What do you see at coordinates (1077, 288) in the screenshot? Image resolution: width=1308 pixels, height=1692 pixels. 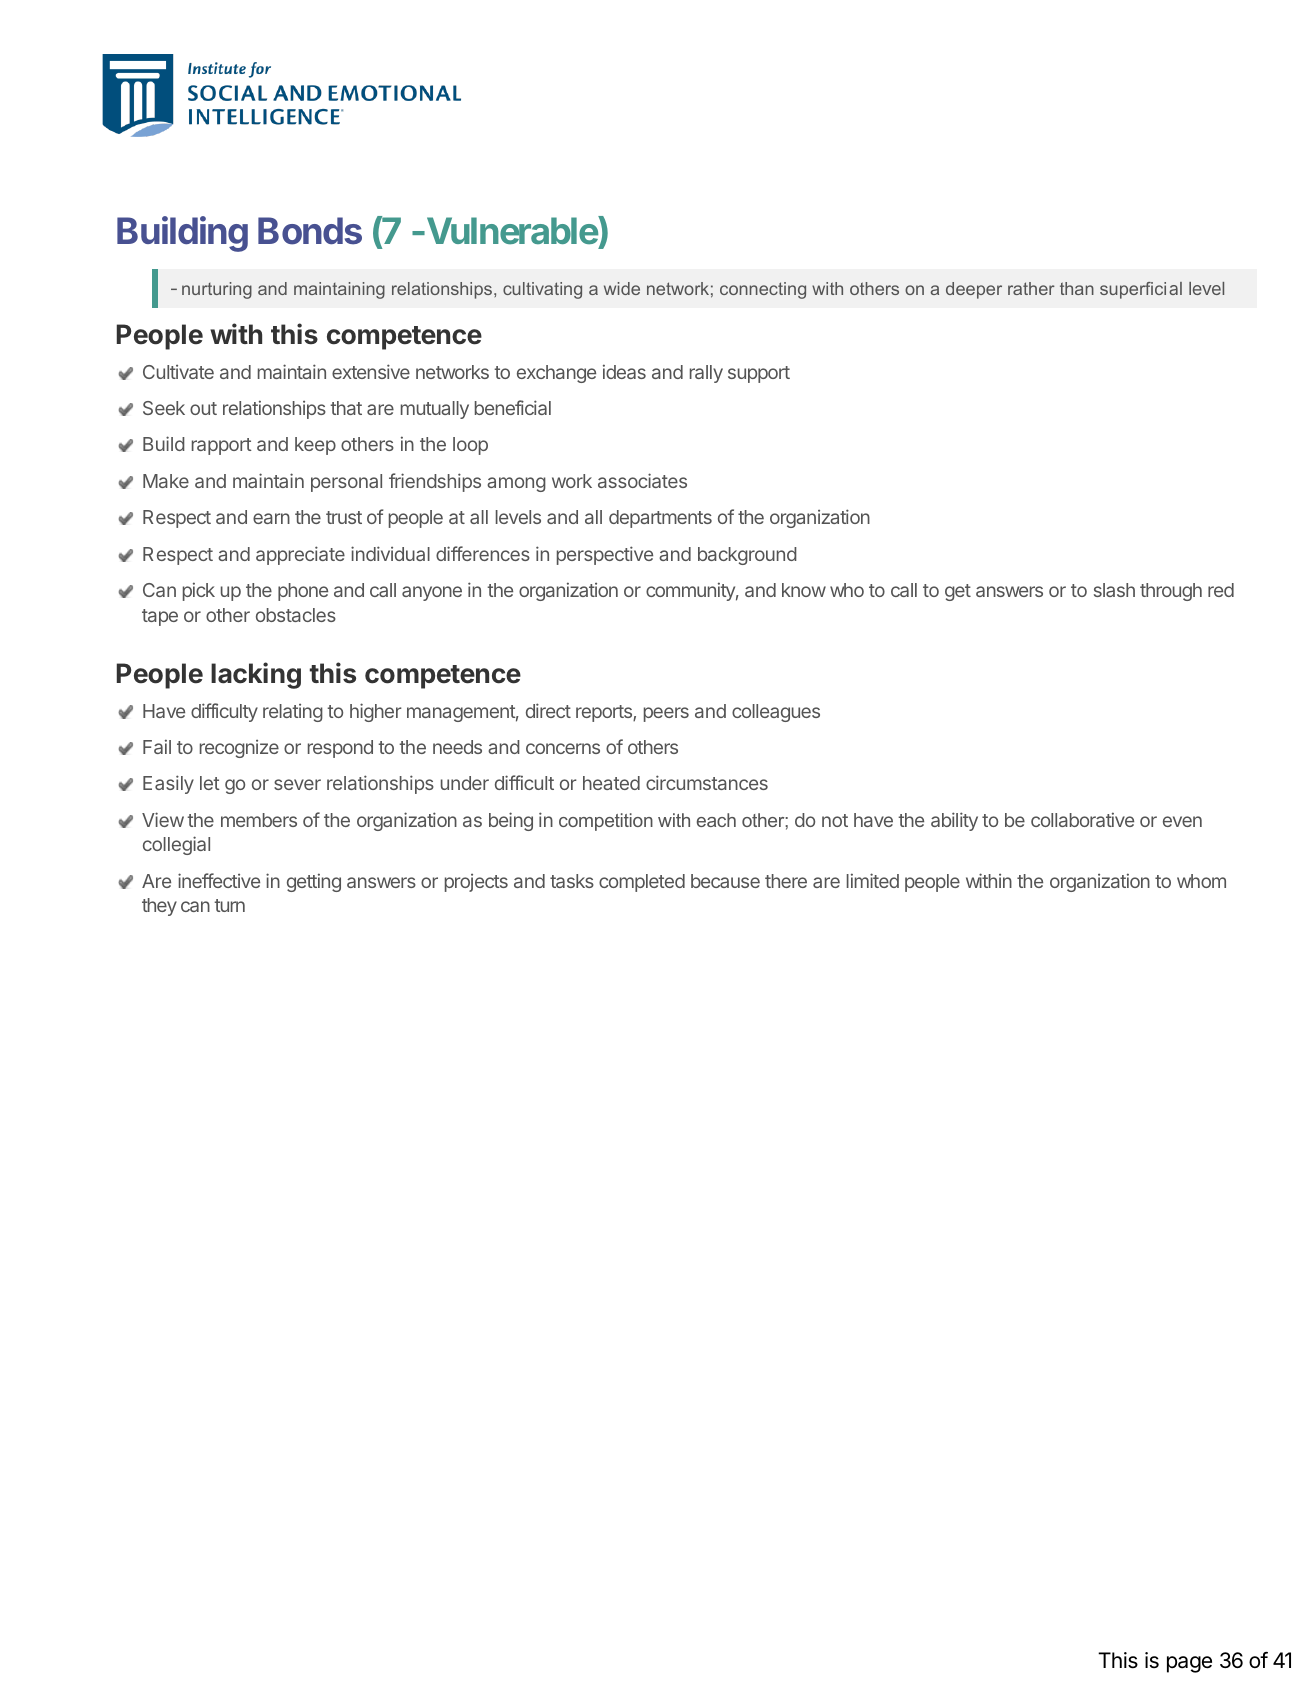 I see `than` at bounding box center [1077, 288].
